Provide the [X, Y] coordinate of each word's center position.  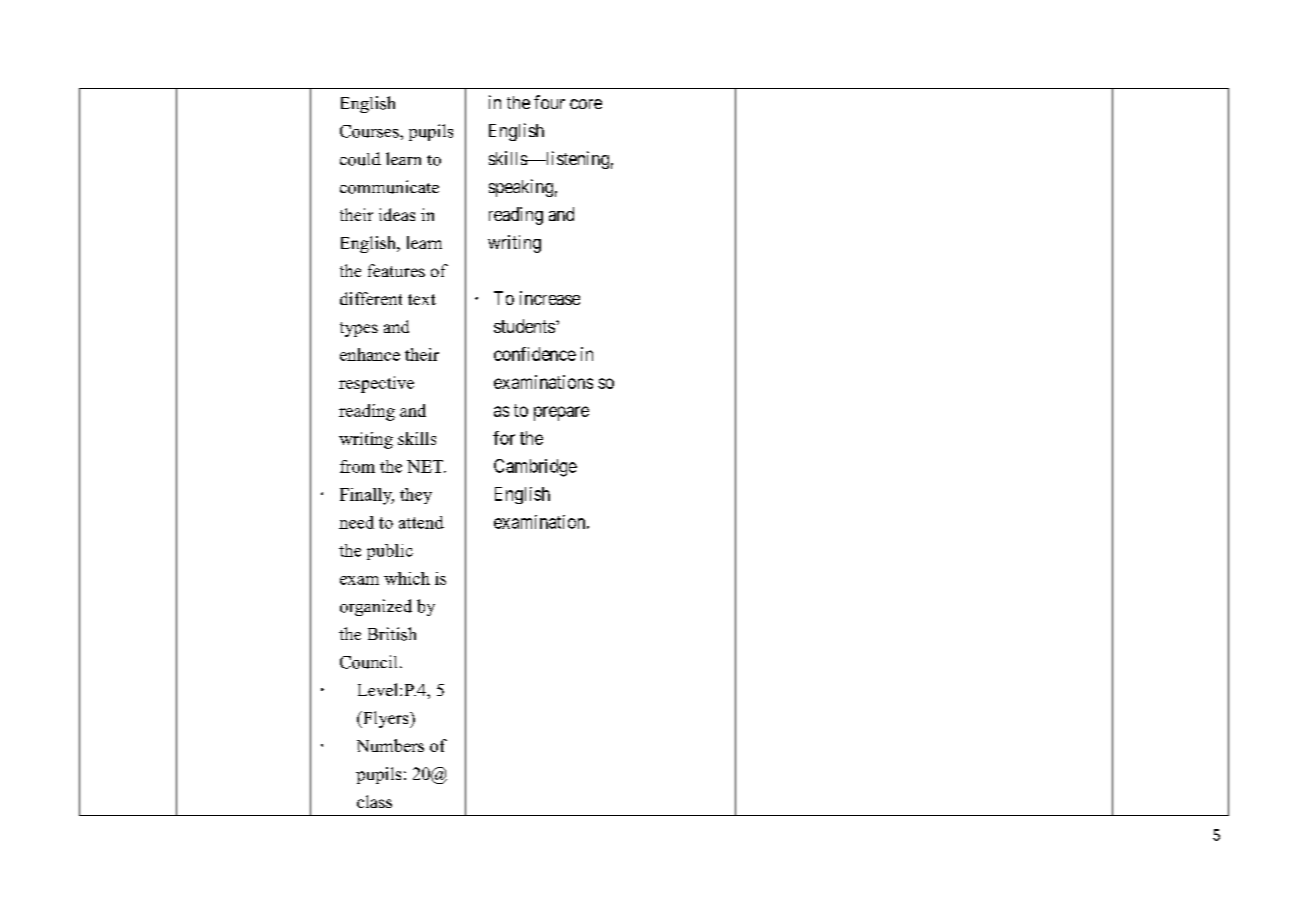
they [416, 496]
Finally [367, 496]
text [422, 299]
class [374, 801]
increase [550, 298]
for [504, 438]
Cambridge [535, 468]
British [392, 634]
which [407, 578]
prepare [561, 413]
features [396, 270]
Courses [370, 131]
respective [376, 384]
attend [421, 522]
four [549, 102]
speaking [521, 188]
